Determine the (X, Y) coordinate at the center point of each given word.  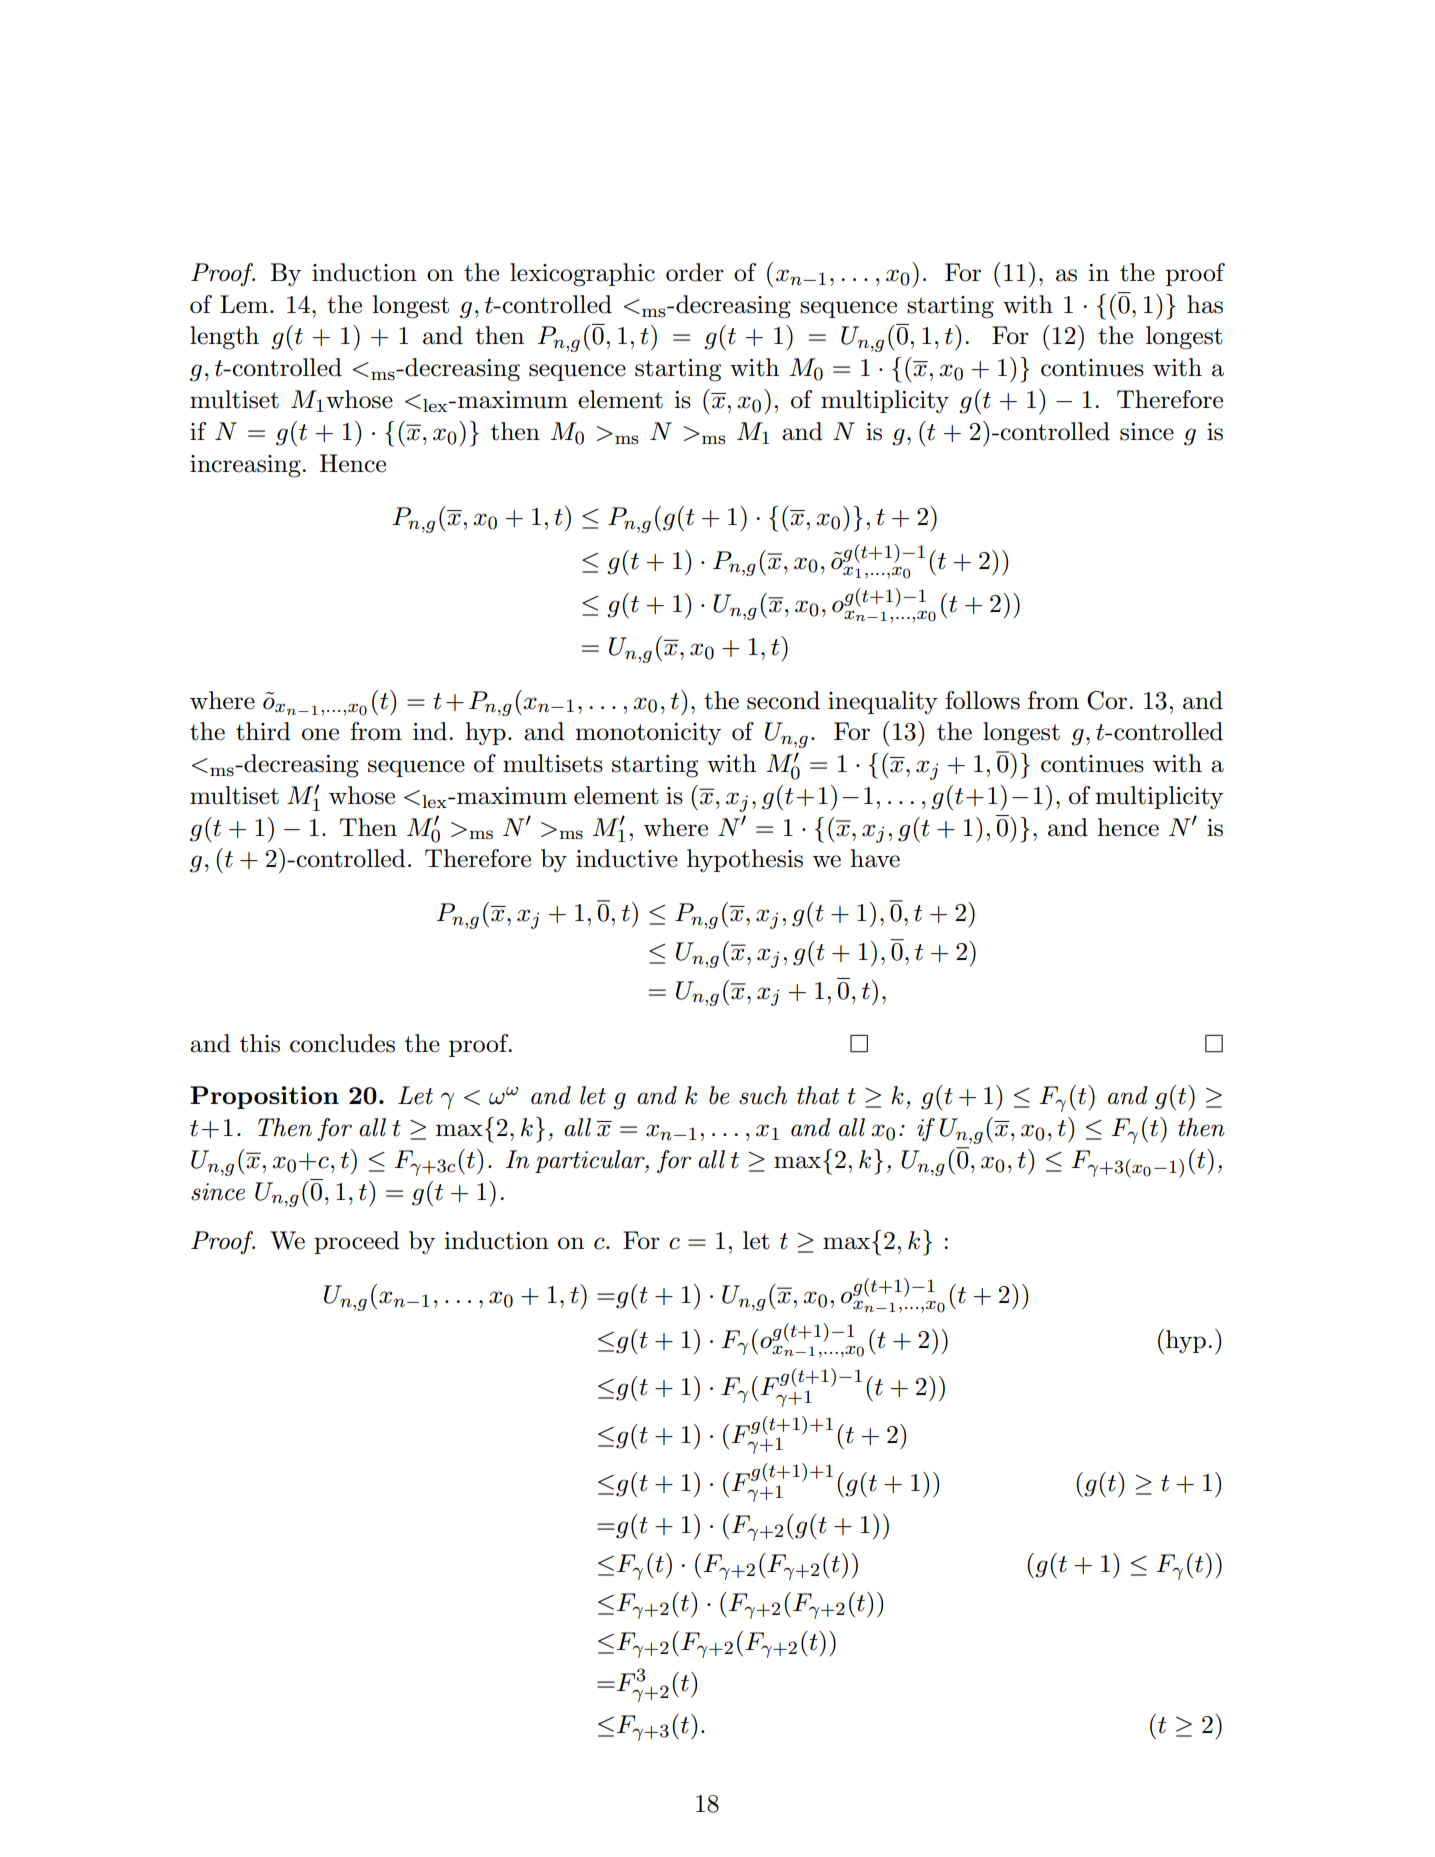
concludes (342, 1043)
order (695, 272)
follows (982, 700)
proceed (357, 1242)
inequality (883, 702)
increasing (246, 466)
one (320, 734)
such (763, 1095)
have (875, 858)
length (224, 338)
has (1205, 304)
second (783, 700)
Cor (1108, 700)
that (818, 1095)
